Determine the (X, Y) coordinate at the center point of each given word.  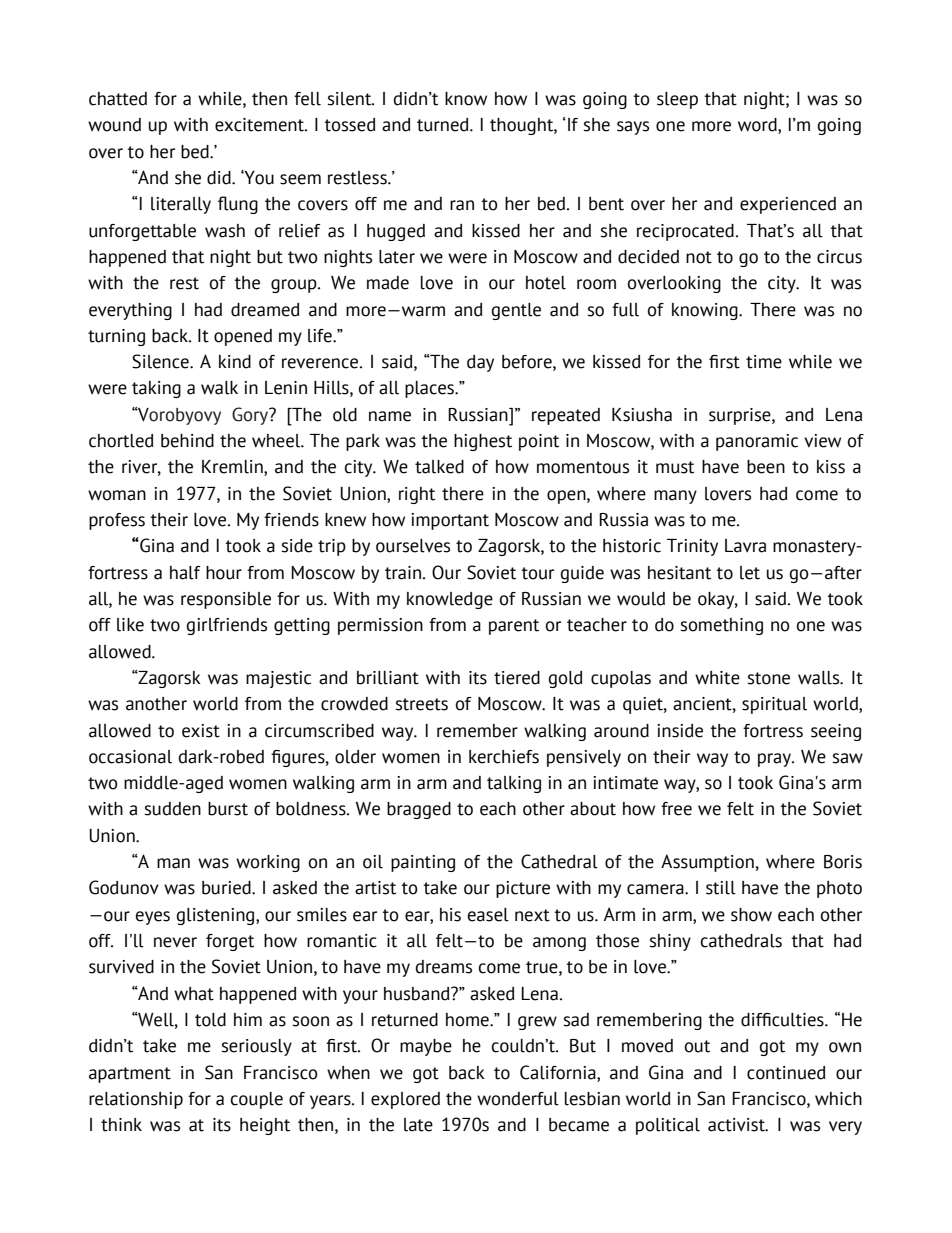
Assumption (707, 863)
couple (257, 1100)
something (721, 626)
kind (235, 362)
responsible (226, 600)
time (764, 362)
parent (514, 627)
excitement (260, 125)
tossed (349, 125)
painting (423, 863)
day (480, 363)
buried (227, 888)
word (758, 126)
